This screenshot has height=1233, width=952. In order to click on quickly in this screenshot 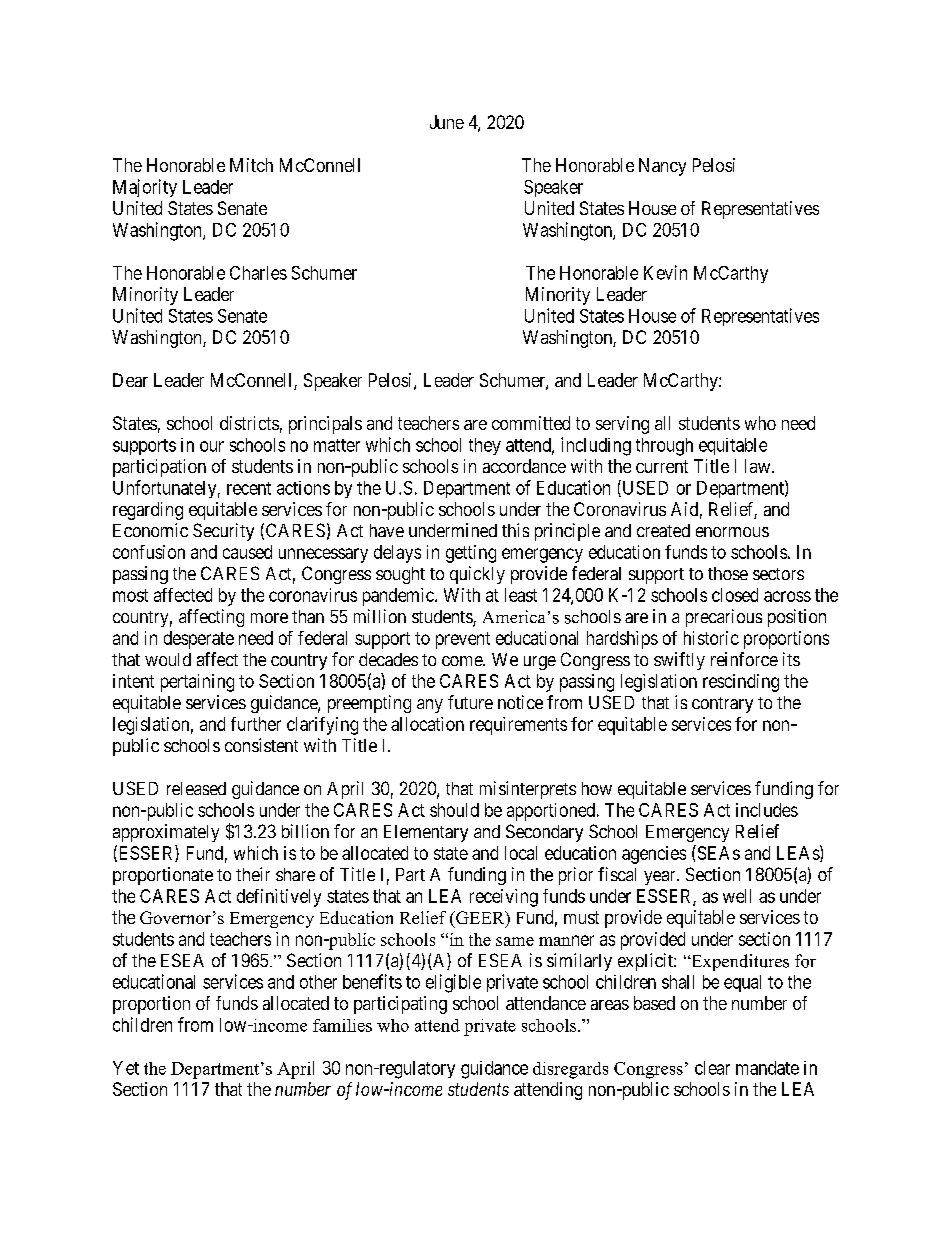, I will do `click(477, 575)`.
